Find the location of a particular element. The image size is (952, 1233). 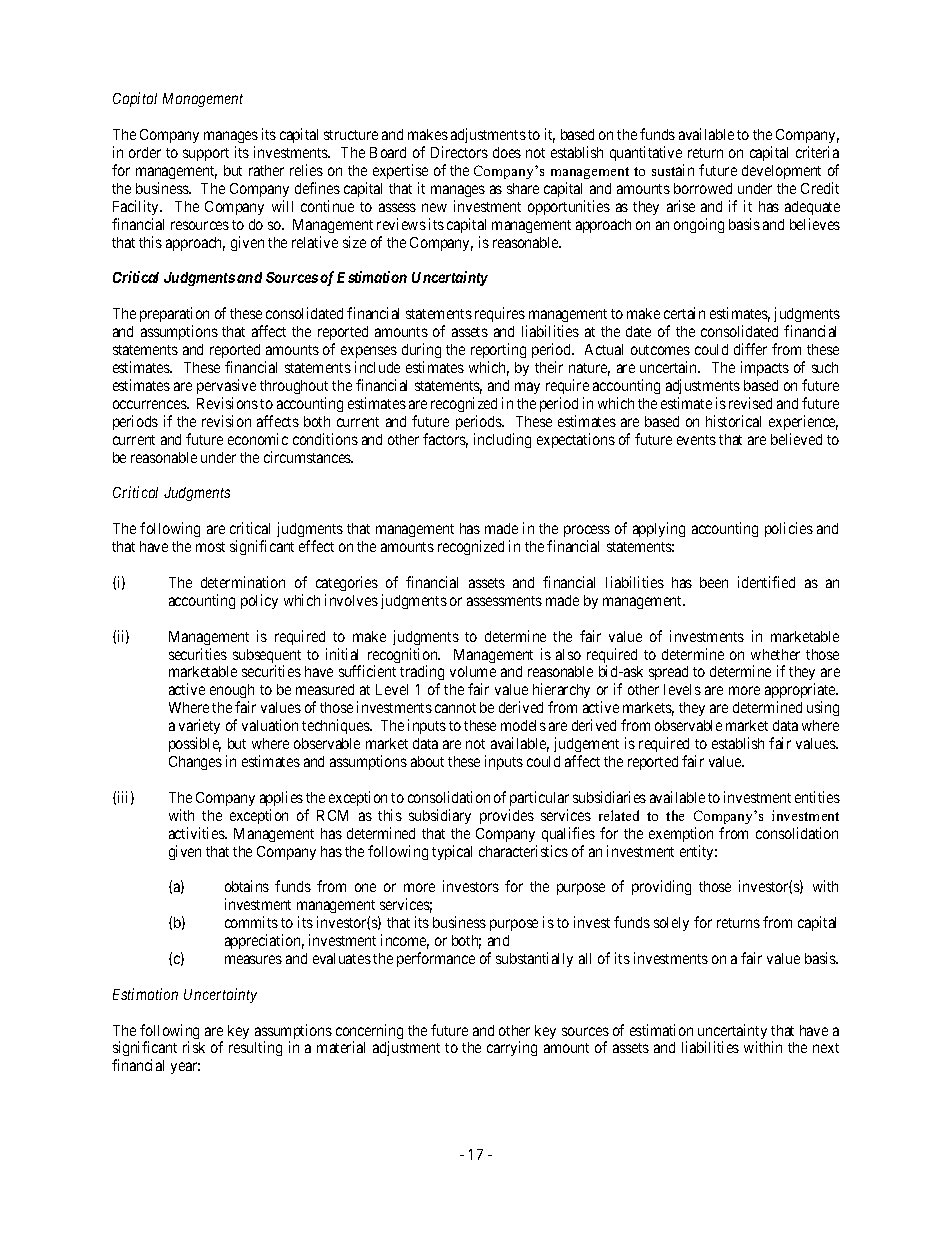

historical is located at coordinates (733, 421).
